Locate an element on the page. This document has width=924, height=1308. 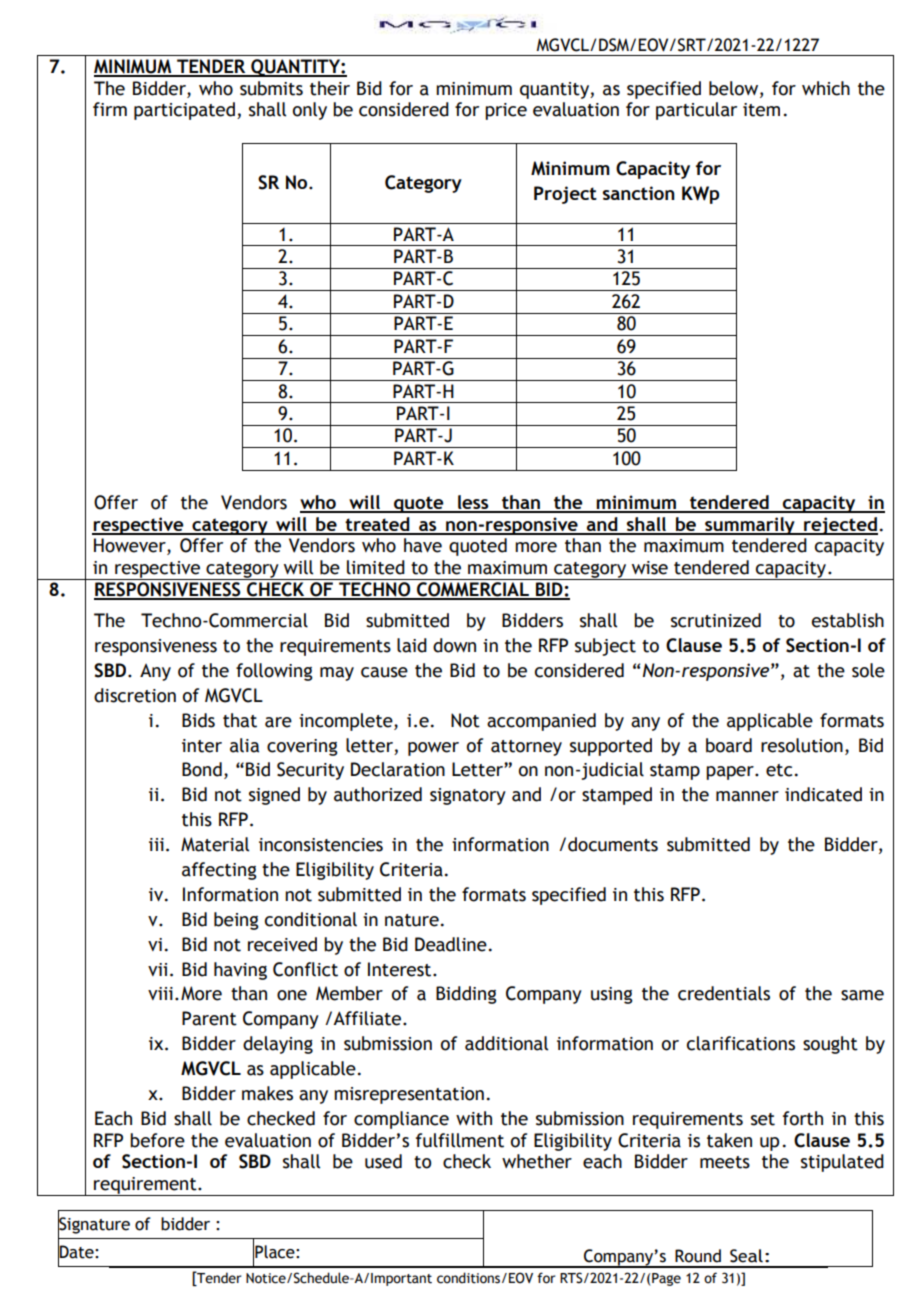
before is located at coordinates (157, 1140).
